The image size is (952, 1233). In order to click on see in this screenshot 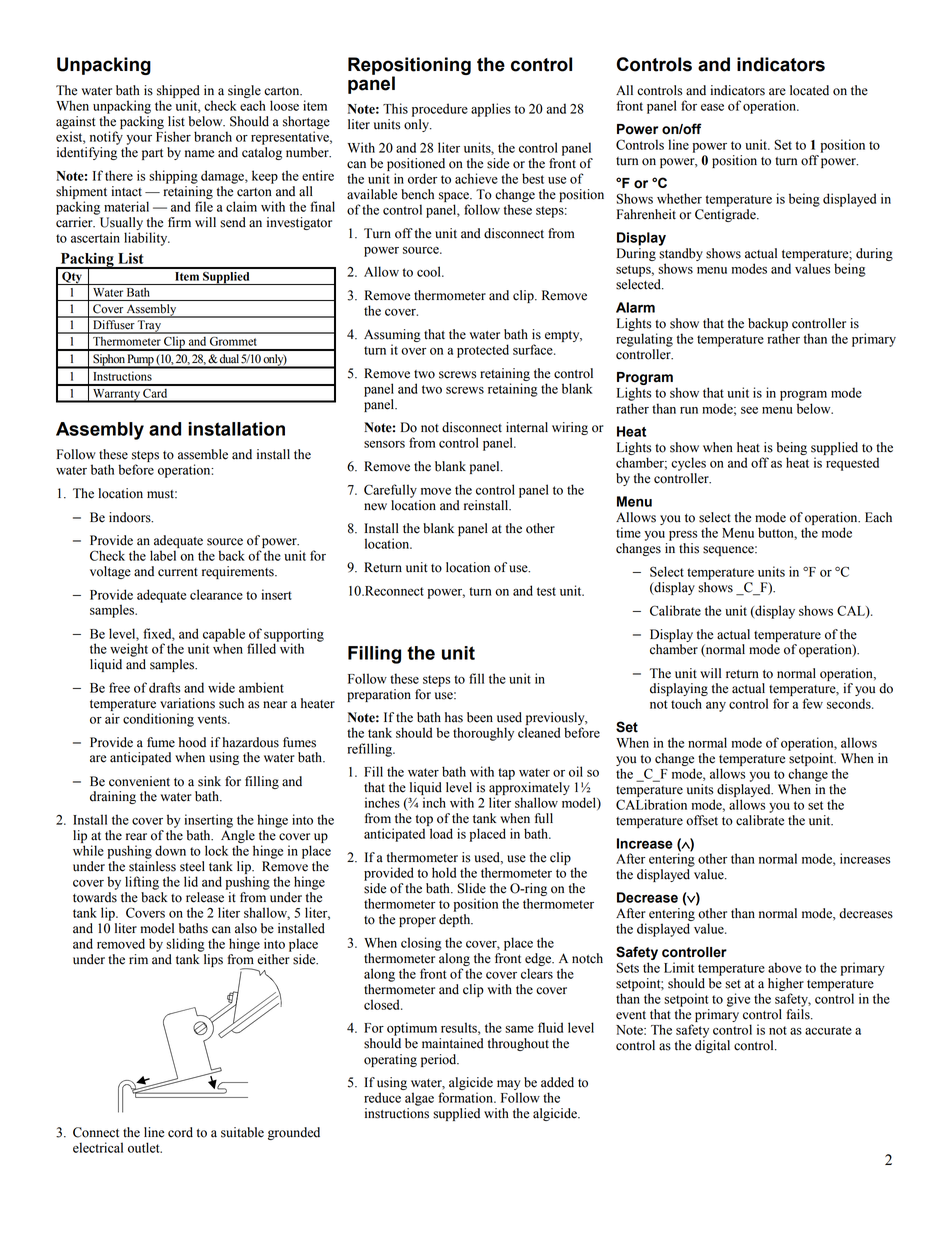, I will do `click(749, 410)`.
